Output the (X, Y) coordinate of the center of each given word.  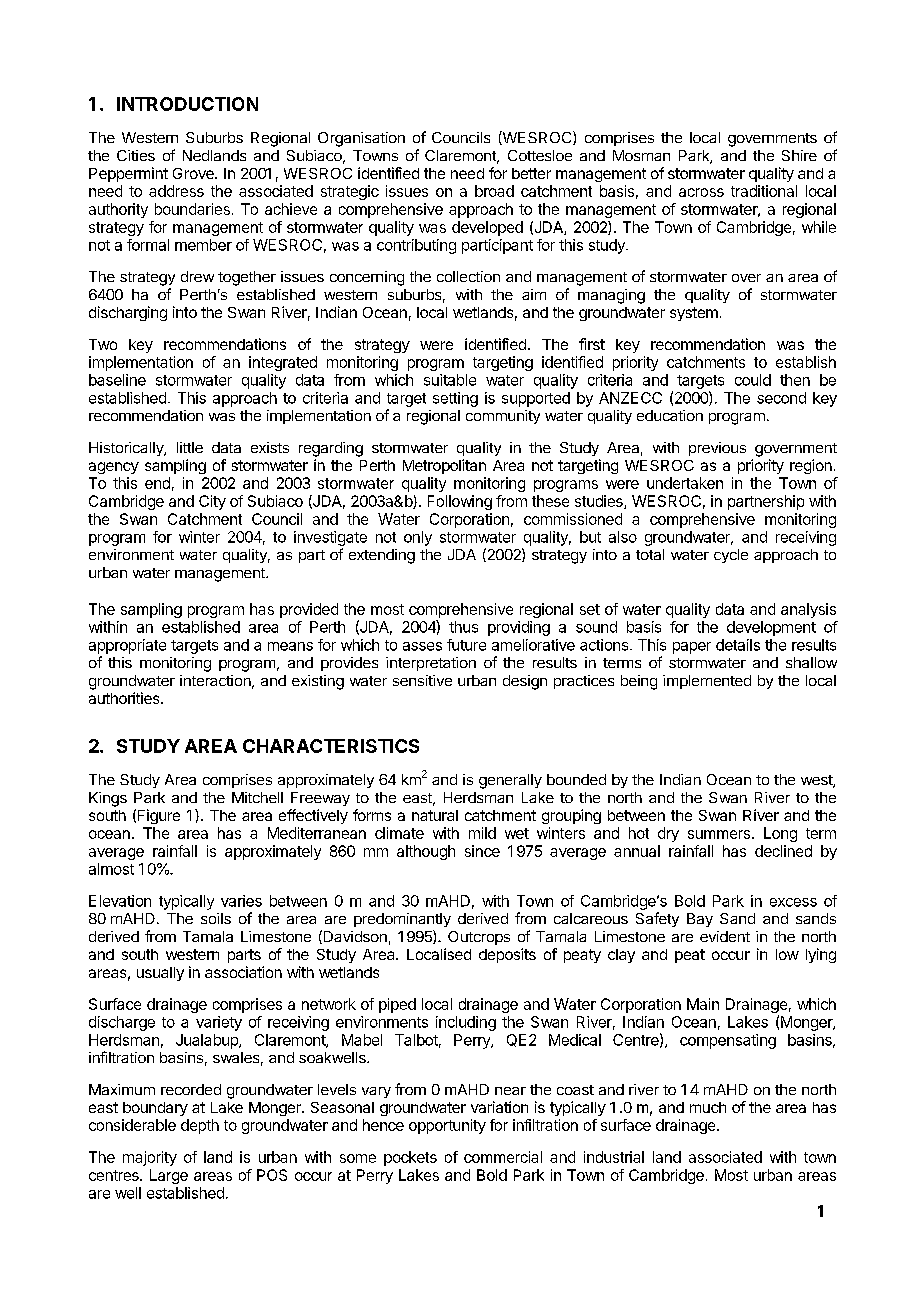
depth (200, 1126)
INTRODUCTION (187, 104)
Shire (799, 155)
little (190, 447)
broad (494, 191)
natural (435, 815)
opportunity (447, 1126)
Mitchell (257, 797)
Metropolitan (444, 466)
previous (717, 449)
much (708, 1107)
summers (719, 834)
